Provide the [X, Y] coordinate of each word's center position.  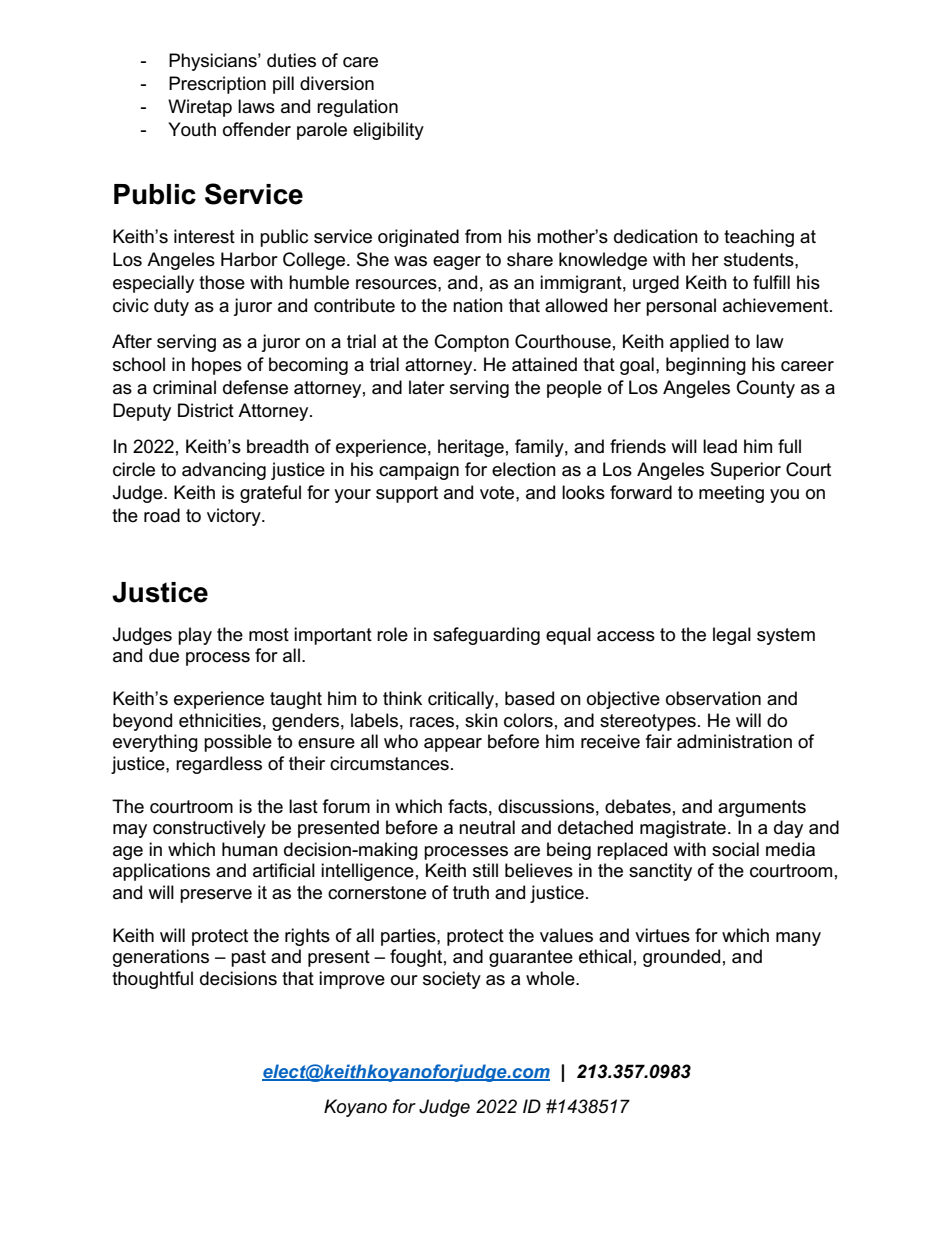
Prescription [217, 85]
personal [681, 307]
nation [478, 305]
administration [734, 741]
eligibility [388, 131]
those [222, 282]
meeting [731, 494]
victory [235, 517]
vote [498, 493]
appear [453, 745]
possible [238, 743]
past [248, 958]
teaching [759, 238]
